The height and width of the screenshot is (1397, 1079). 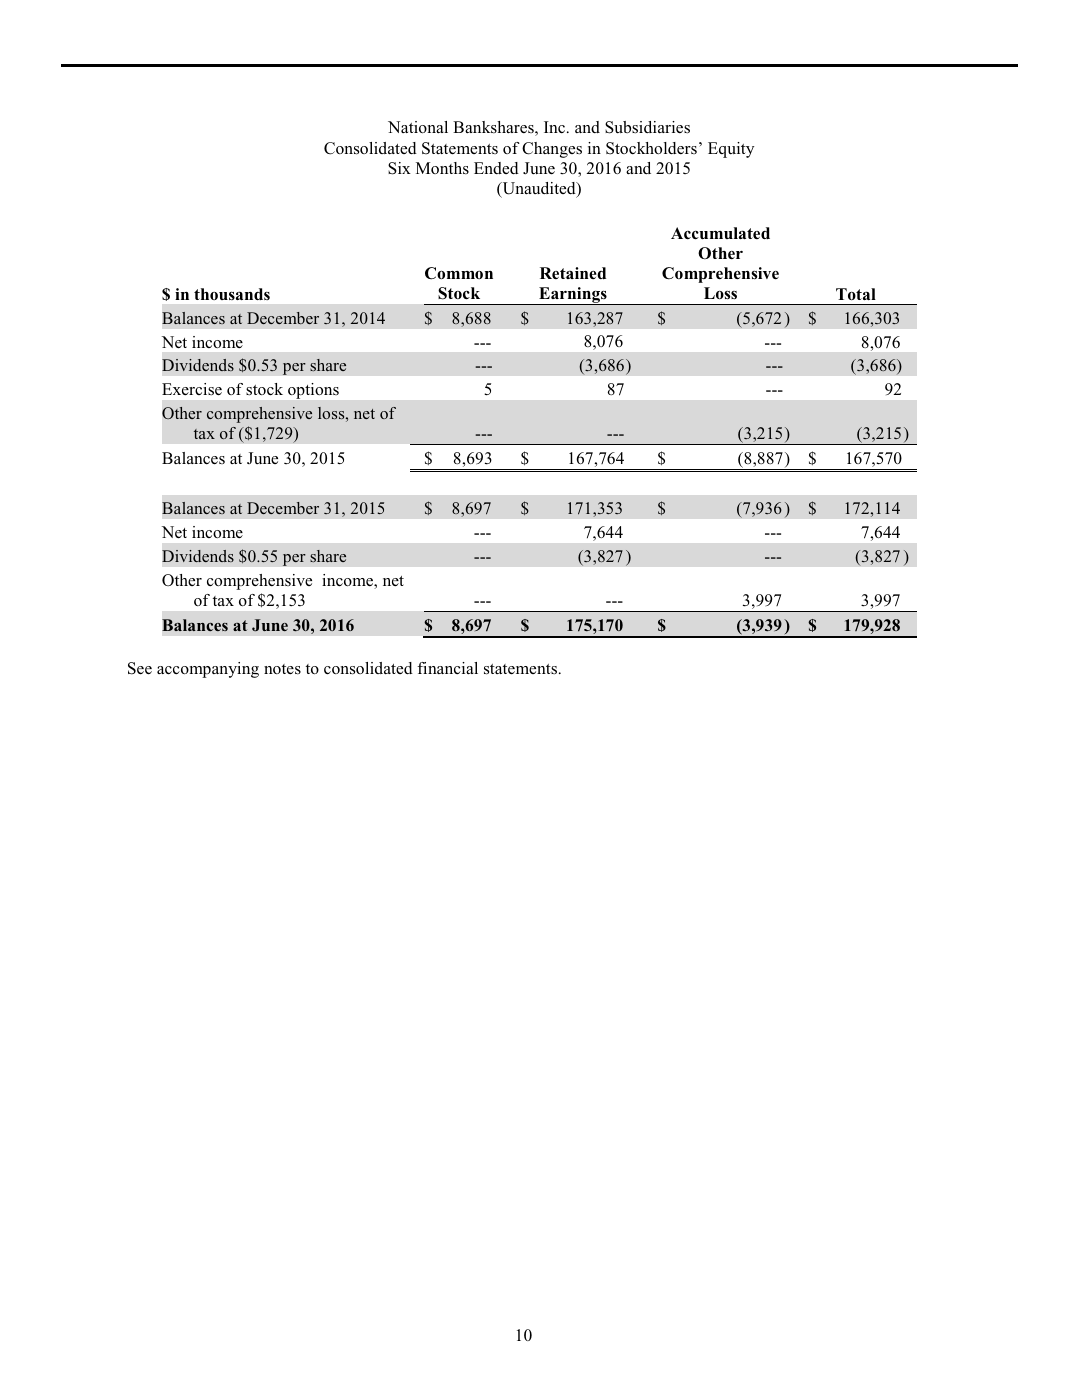 What do you see at coordinates (552, 150) in the screenshot?
I see `Changes` at bounding box center [552, 150].
